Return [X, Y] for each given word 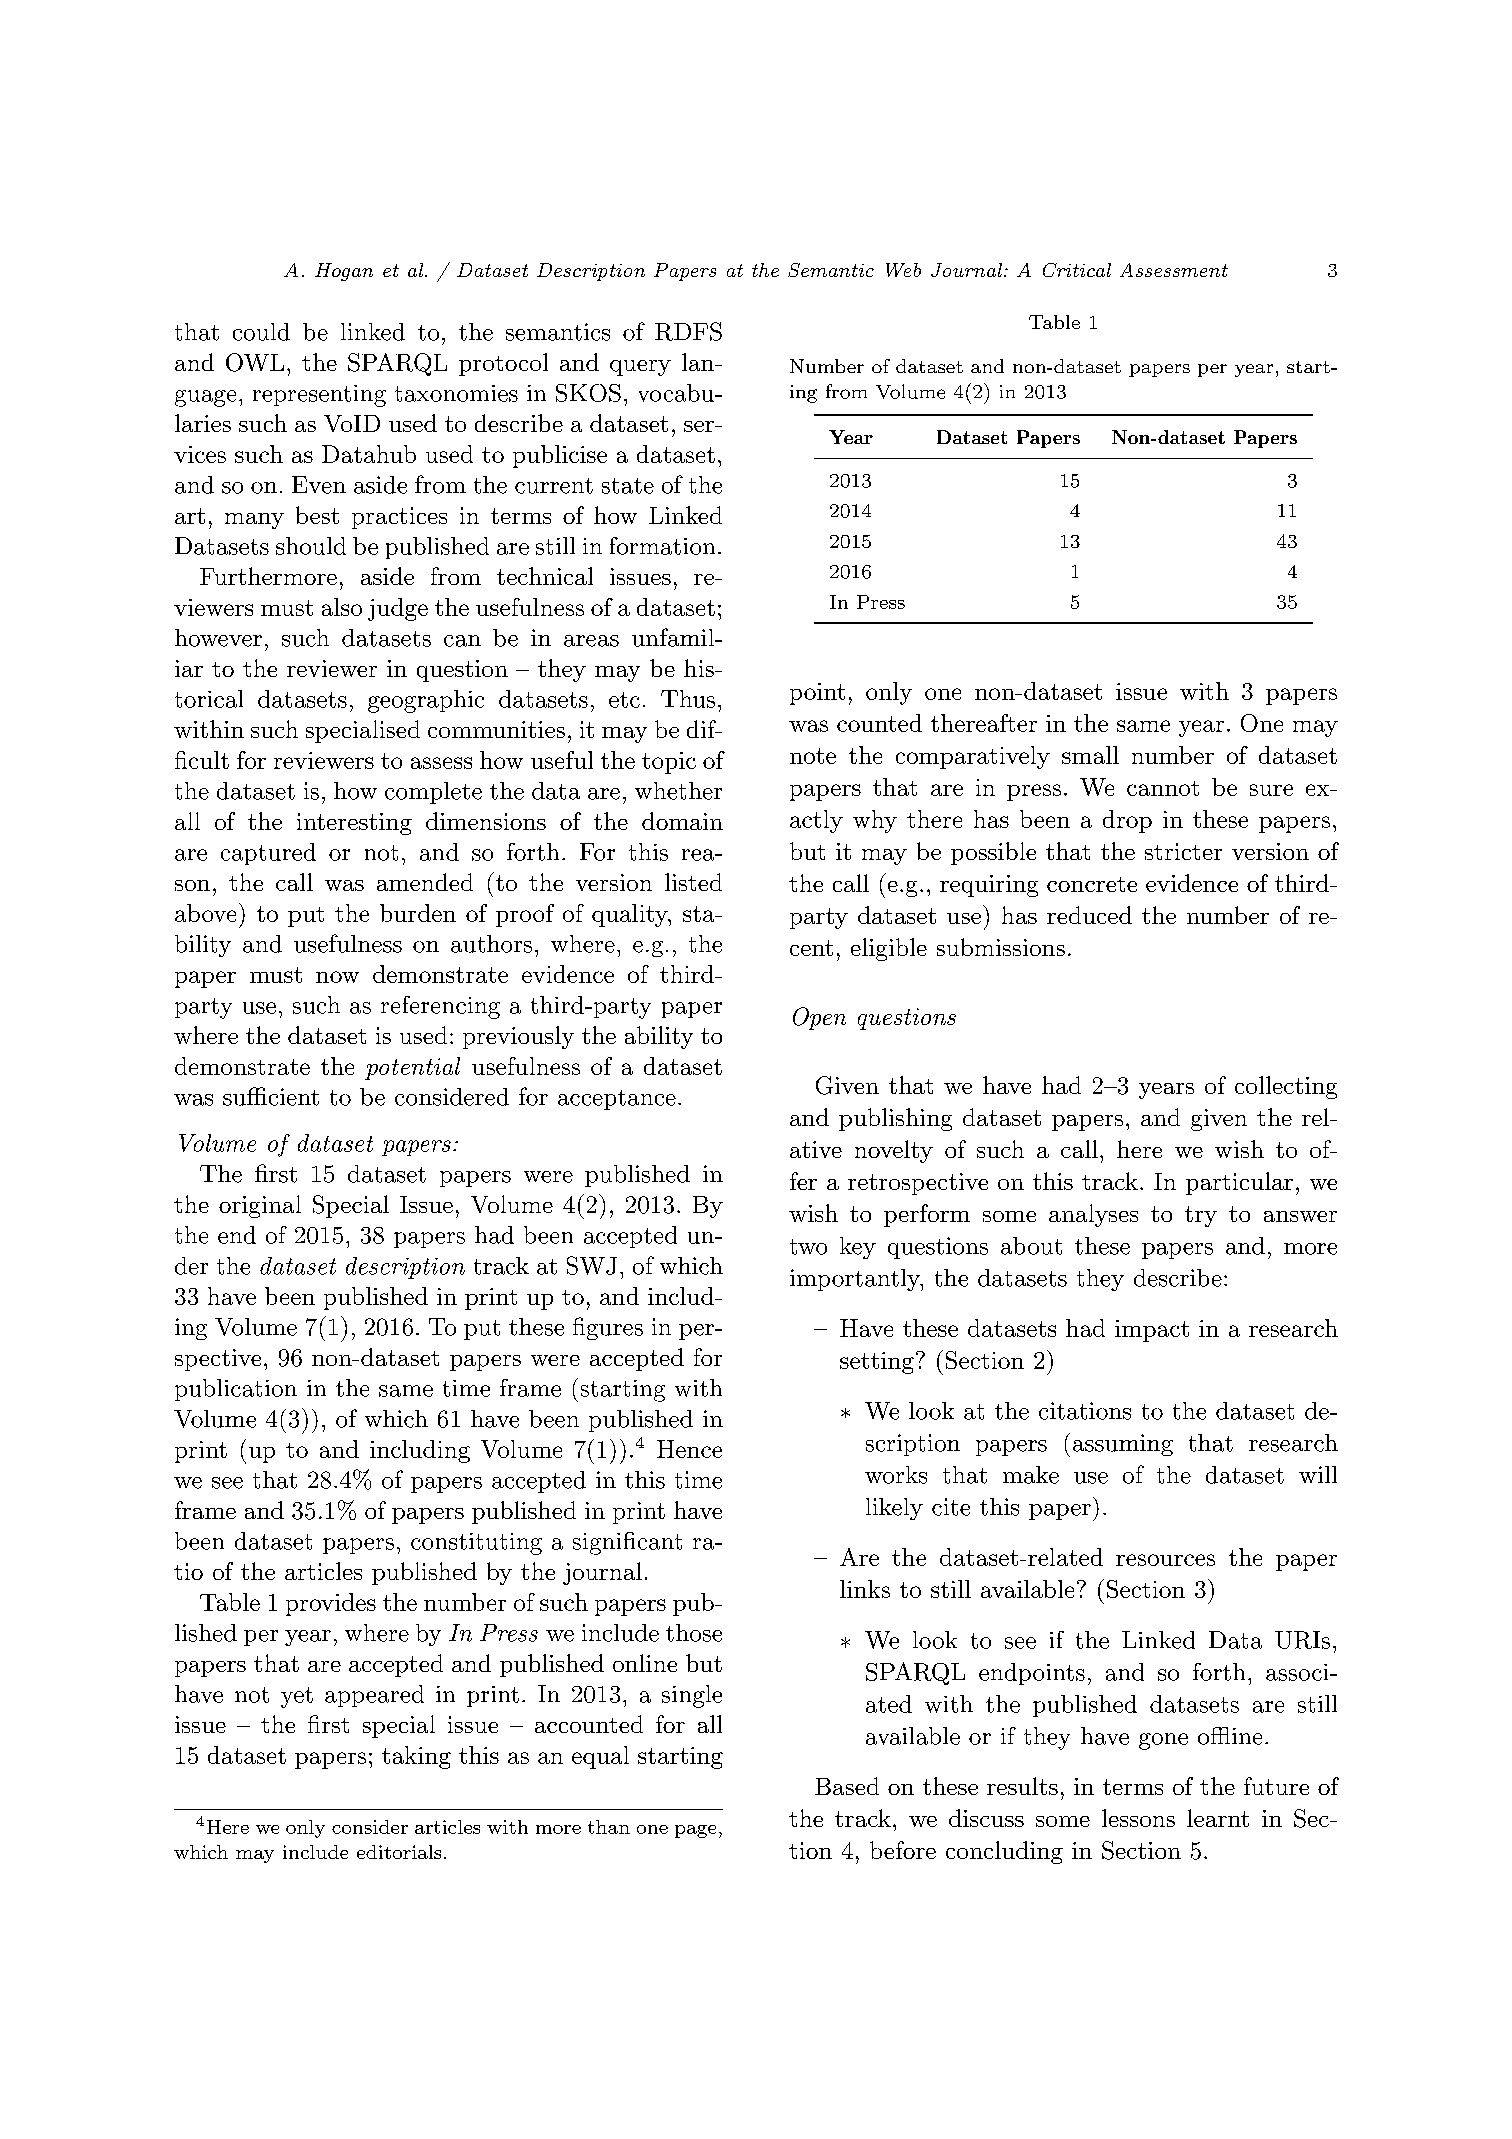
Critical [1077, 270]
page [695, 1831]
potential [412, 1068]
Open [819, 1018]
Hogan [344, 272]
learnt [1218, 1818]
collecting [1286, 1087]
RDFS [688, 331]
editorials [399, 1852]
